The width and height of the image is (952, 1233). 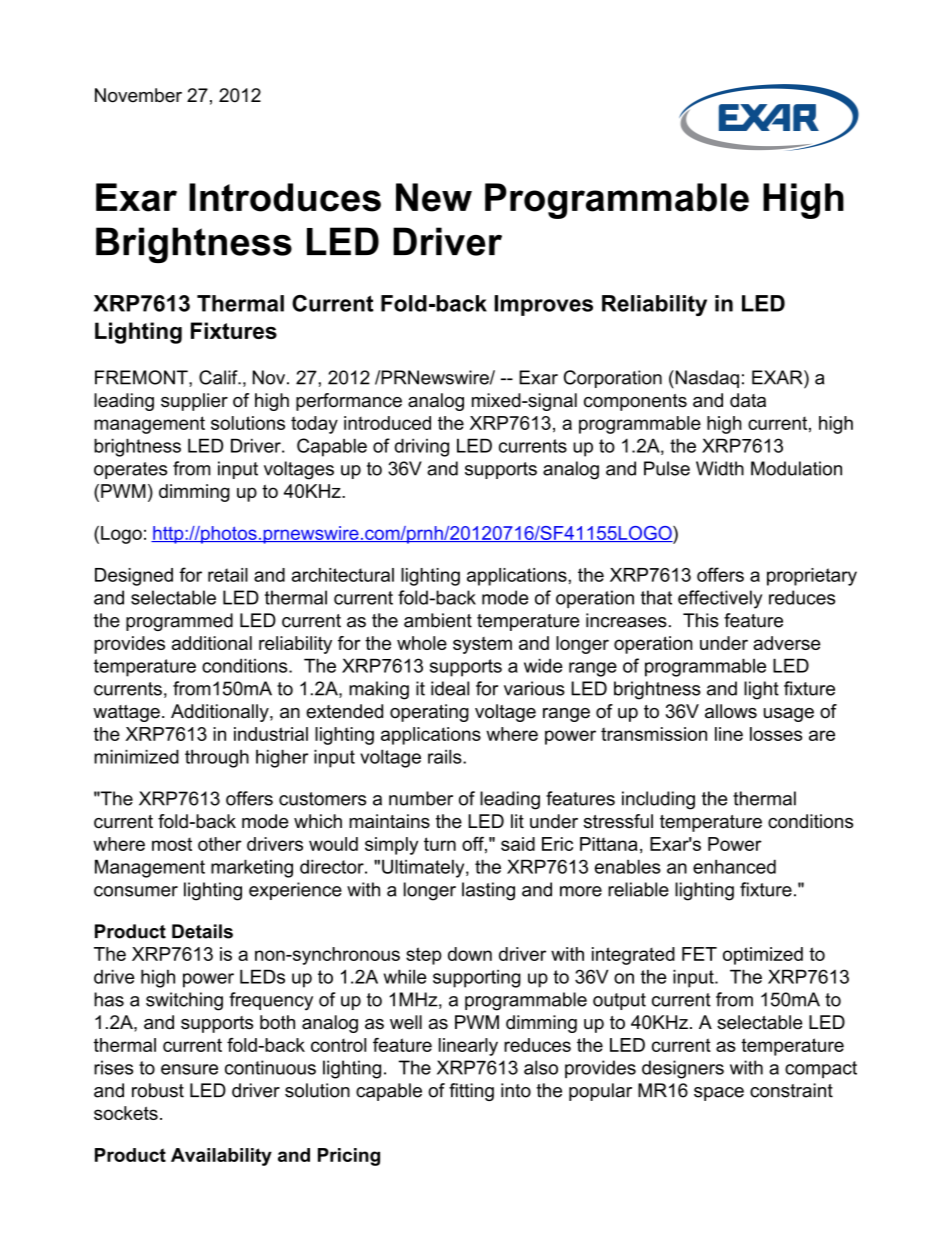 What do you see at coordinates (421, 447) in the image?
I see `driving` at bounding box center [421, 447].
